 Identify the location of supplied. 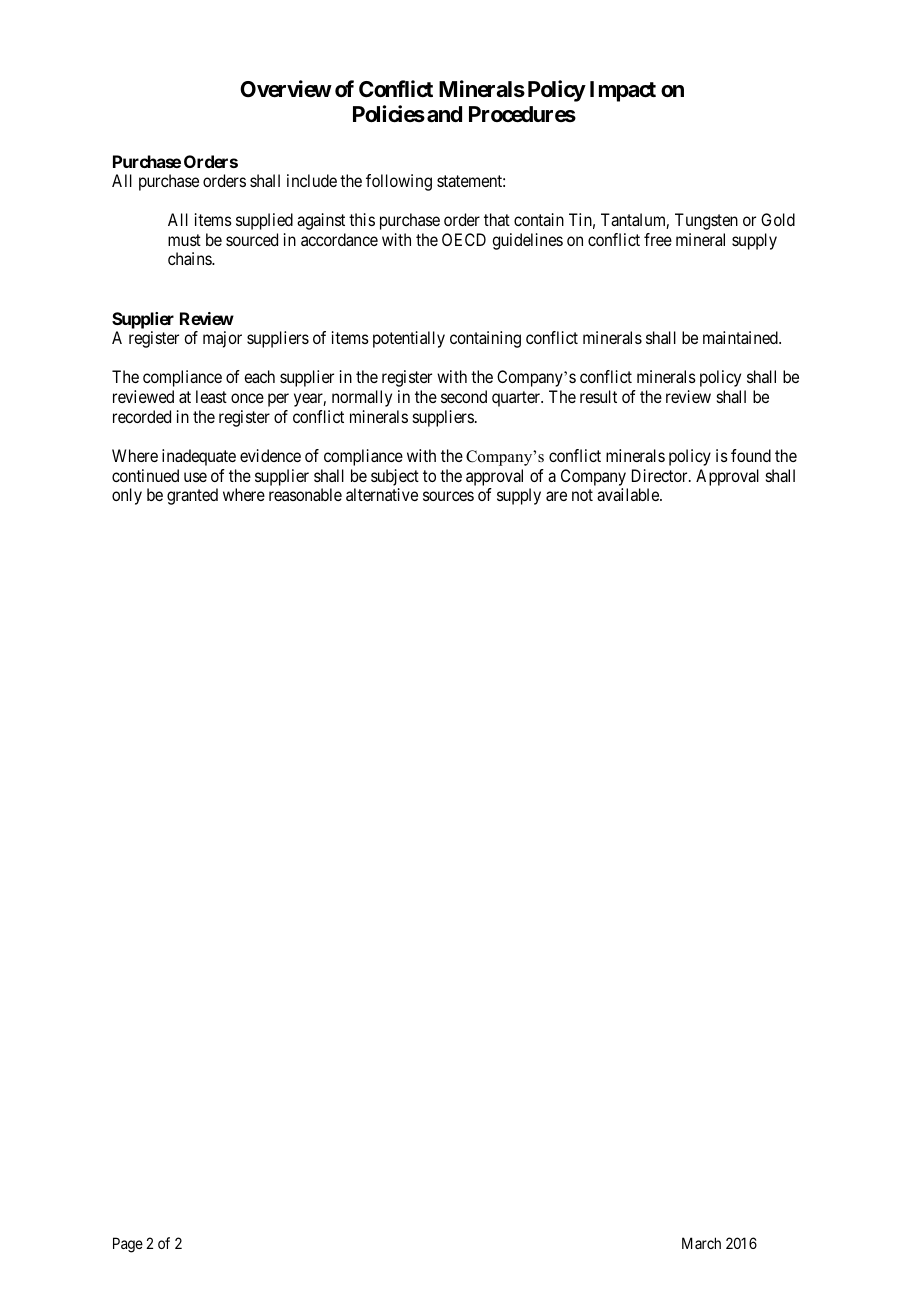
(264, 221).
